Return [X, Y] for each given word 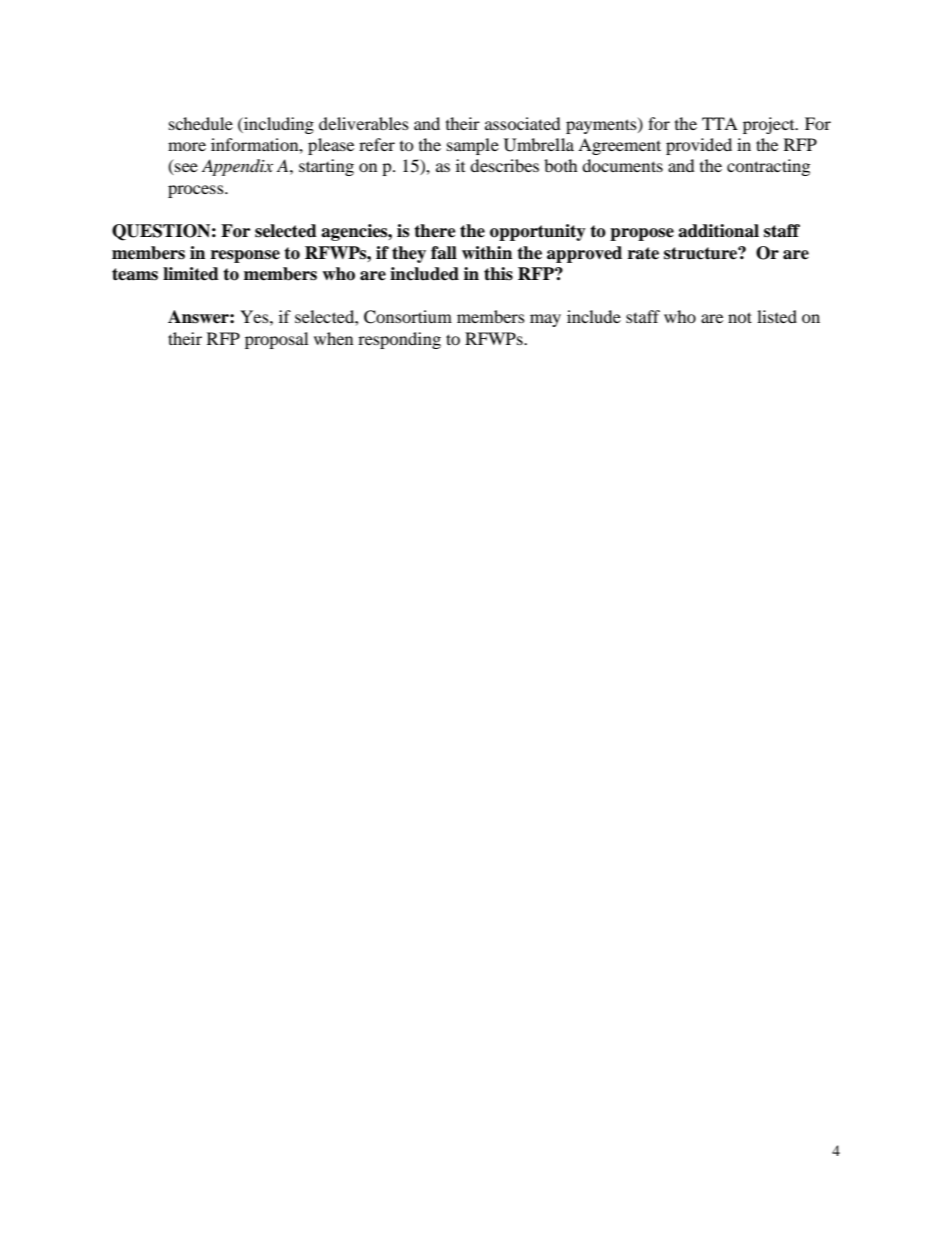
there [435, 231]
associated [523, 123]
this [498, 274]
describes [504, 165]
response [245, 256]
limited [191, 274]
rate [643, 253]
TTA [720, 123]
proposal [276, 340]
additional [718, 231]
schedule [201, 123]
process [197, 191]
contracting [768, 167]
